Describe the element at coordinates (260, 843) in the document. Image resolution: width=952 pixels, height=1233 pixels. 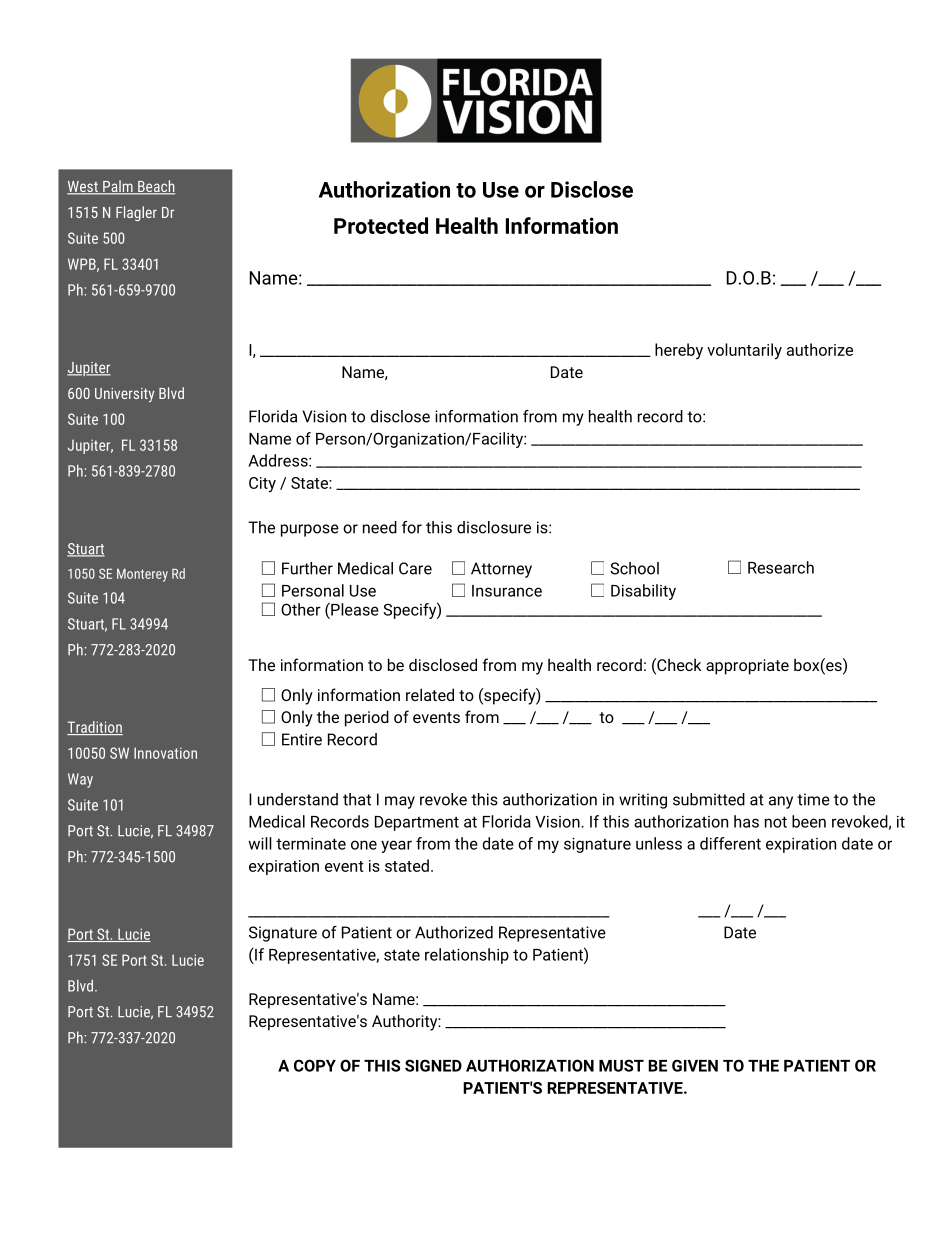
I see `will` at that location.
